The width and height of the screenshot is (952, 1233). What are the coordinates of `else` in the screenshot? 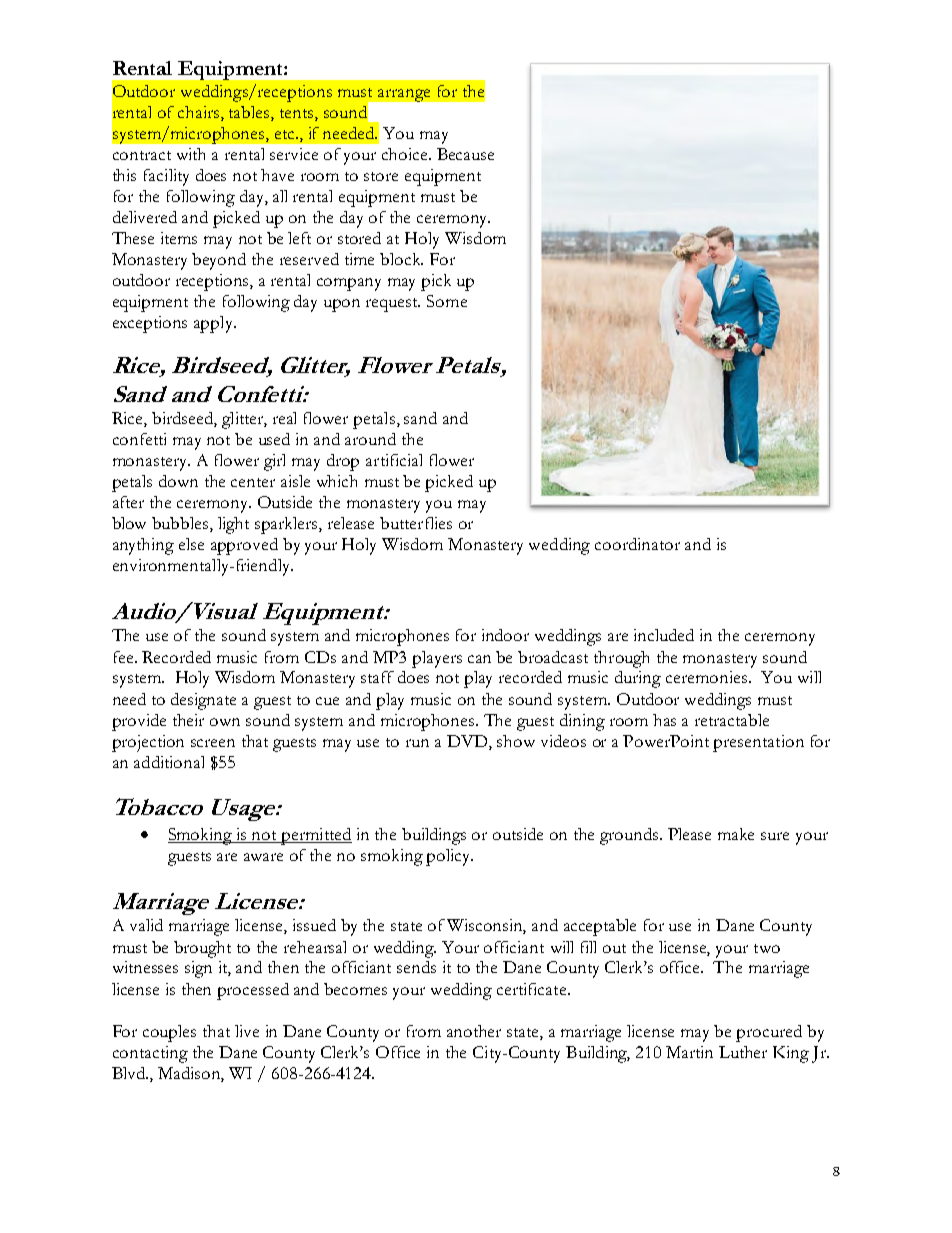 It's located at (191, 544).
